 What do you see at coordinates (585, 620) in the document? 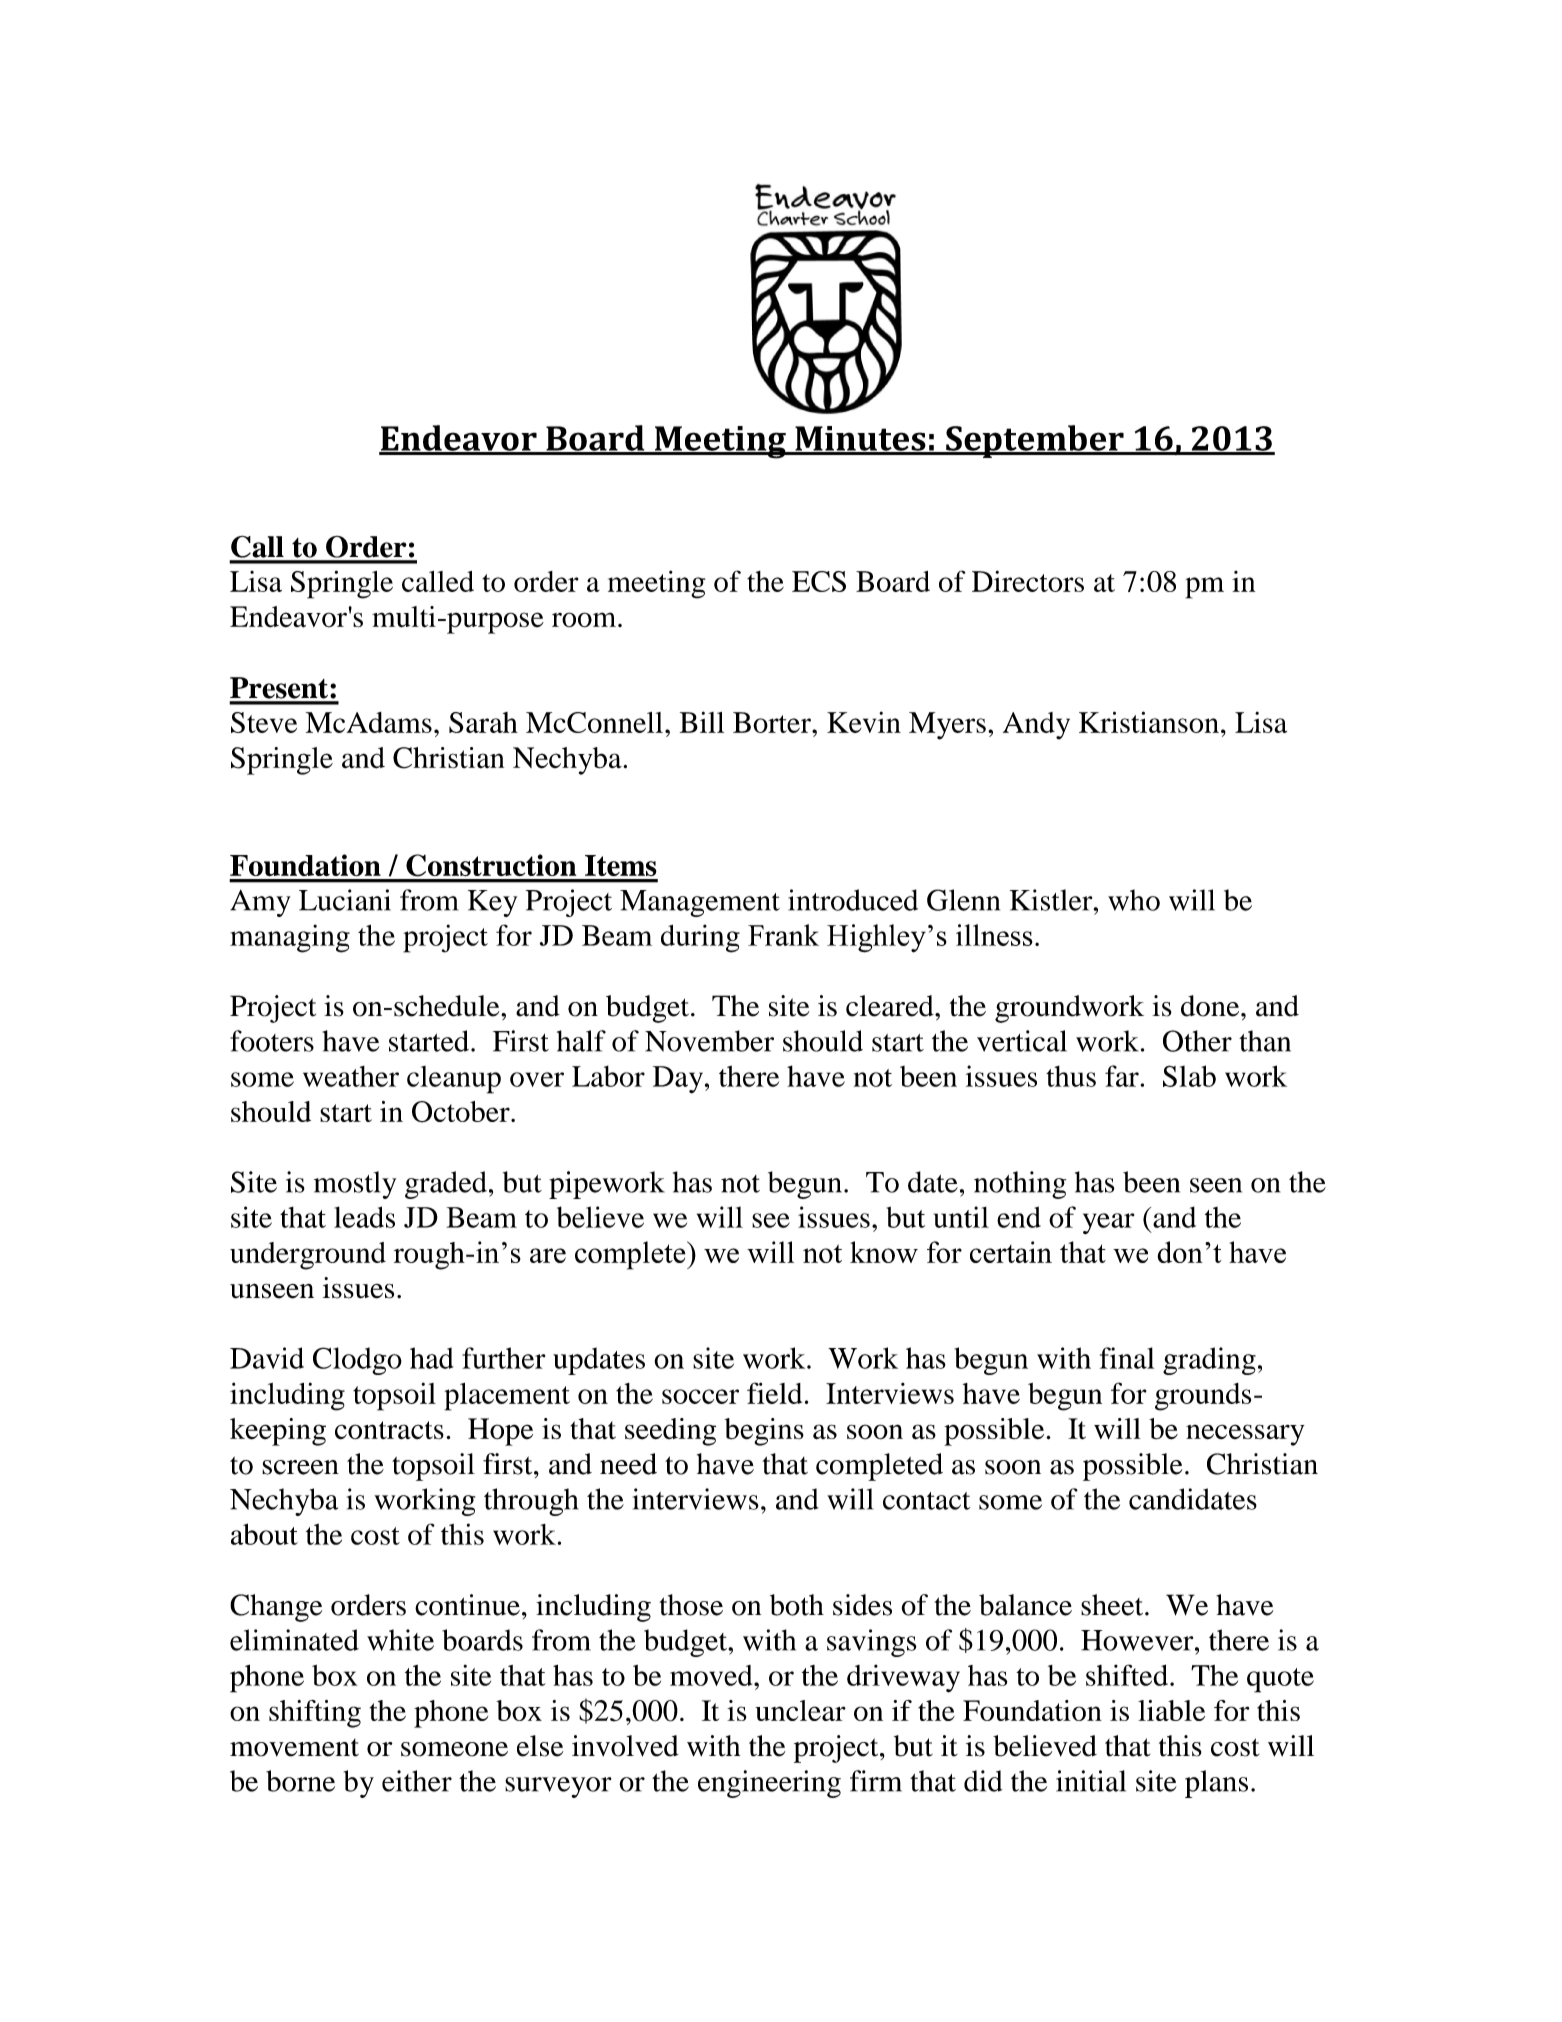
I see `room` at bounding box center [585, 620].
